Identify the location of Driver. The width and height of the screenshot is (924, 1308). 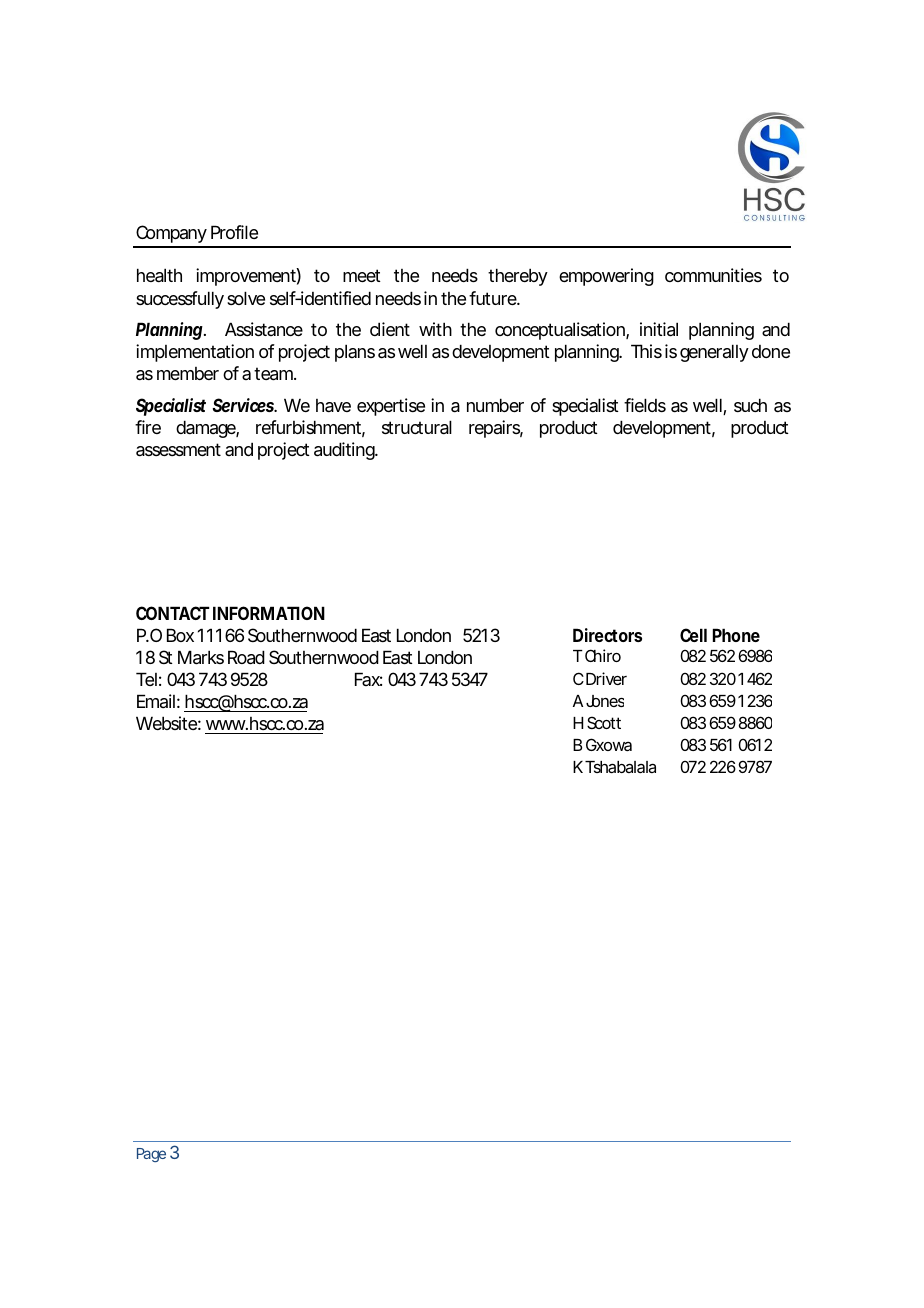
(606, 678).
